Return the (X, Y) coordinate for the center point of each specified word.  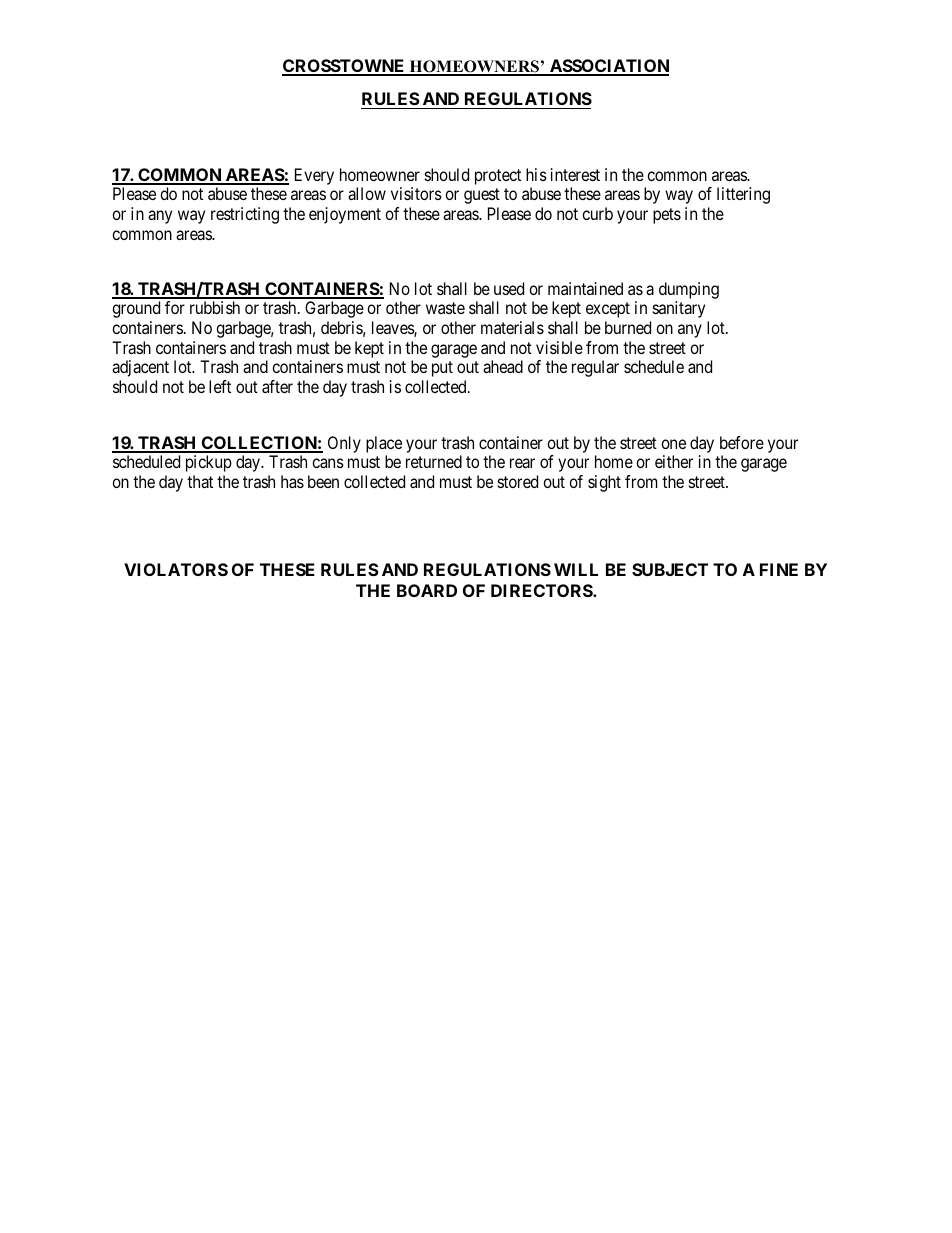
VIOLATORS (176, 569)
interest (575, 174)
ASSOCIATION (608, 67)
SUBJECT (670, 569)
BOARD (427, 590)
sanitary (679, 309)
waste (445, 308)
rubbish (215, 307)
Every (314, 176)
